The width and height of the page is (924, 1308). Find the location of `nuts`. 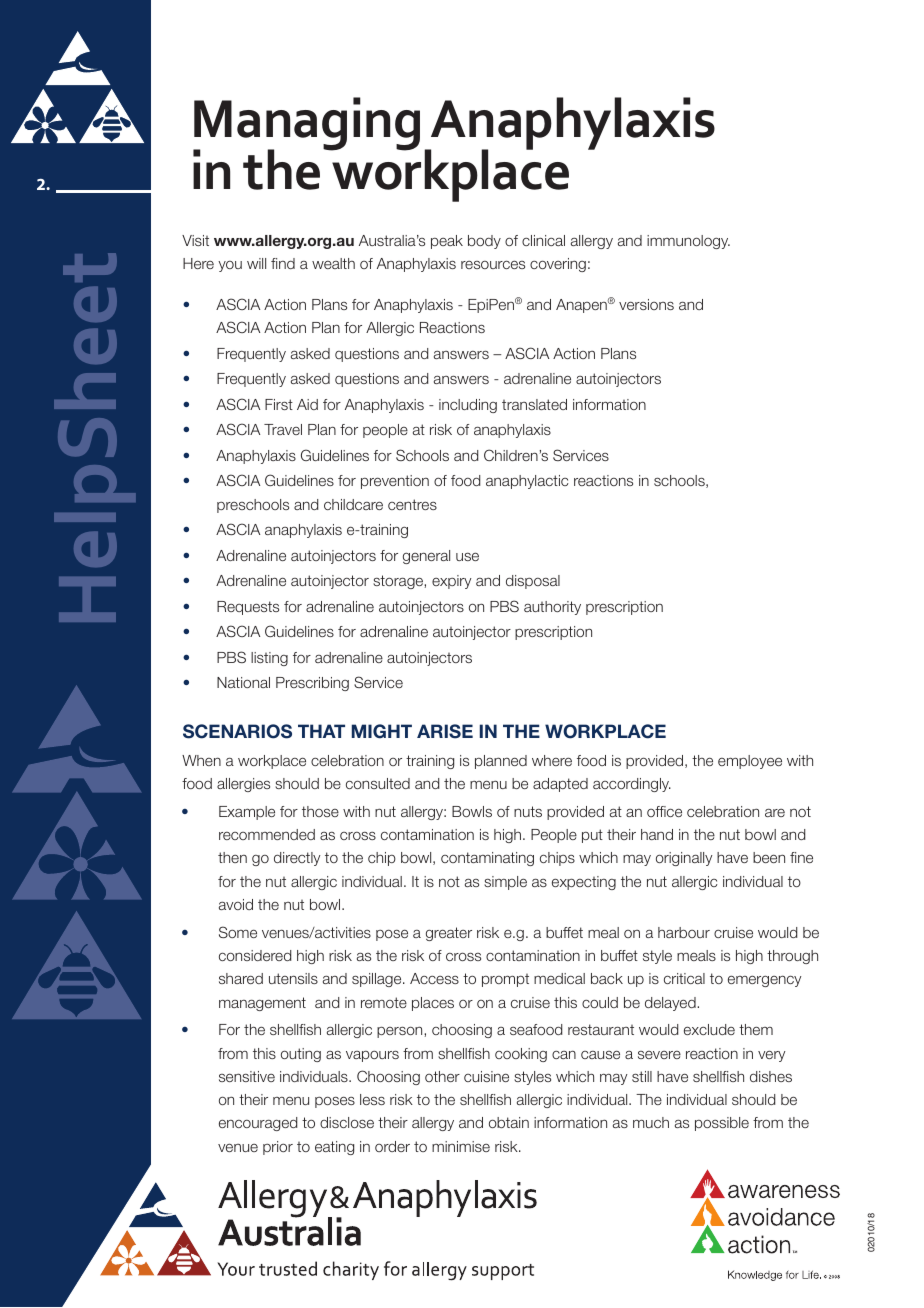

nuts is located at coordinates (528, 811).
